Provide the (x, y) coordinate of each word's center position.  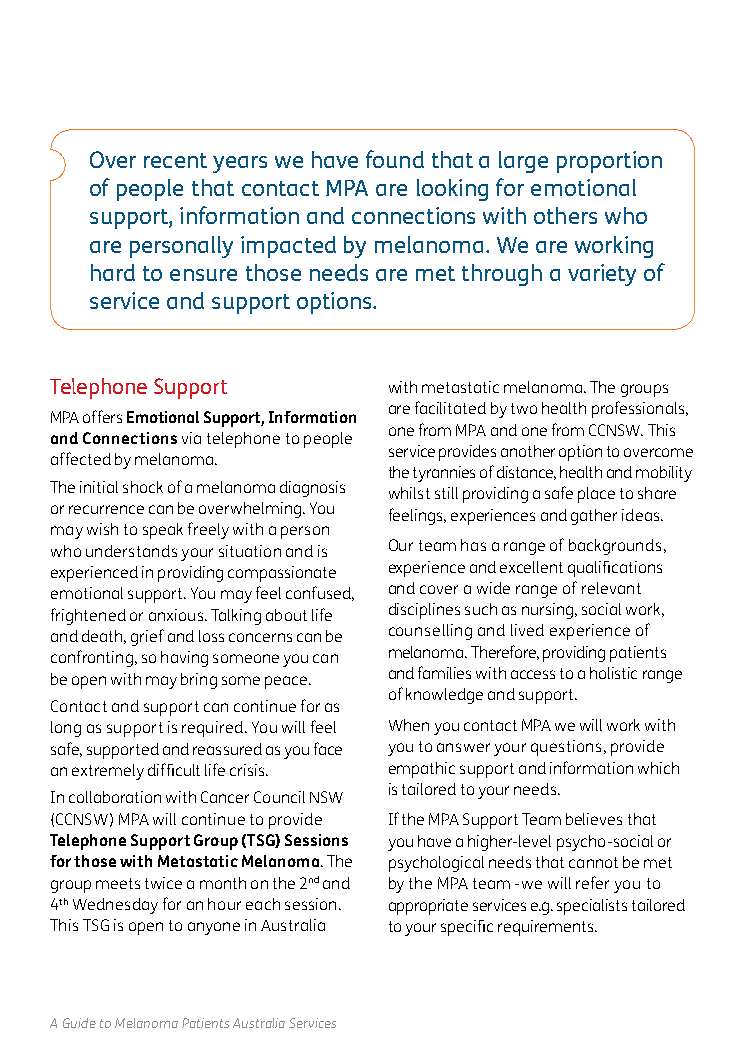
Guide (79, 1023)
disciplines (424, 611)
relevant (611, 588)
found (395, 159)
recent (175, 160)
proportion (609, 162)
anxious (177, 615)
